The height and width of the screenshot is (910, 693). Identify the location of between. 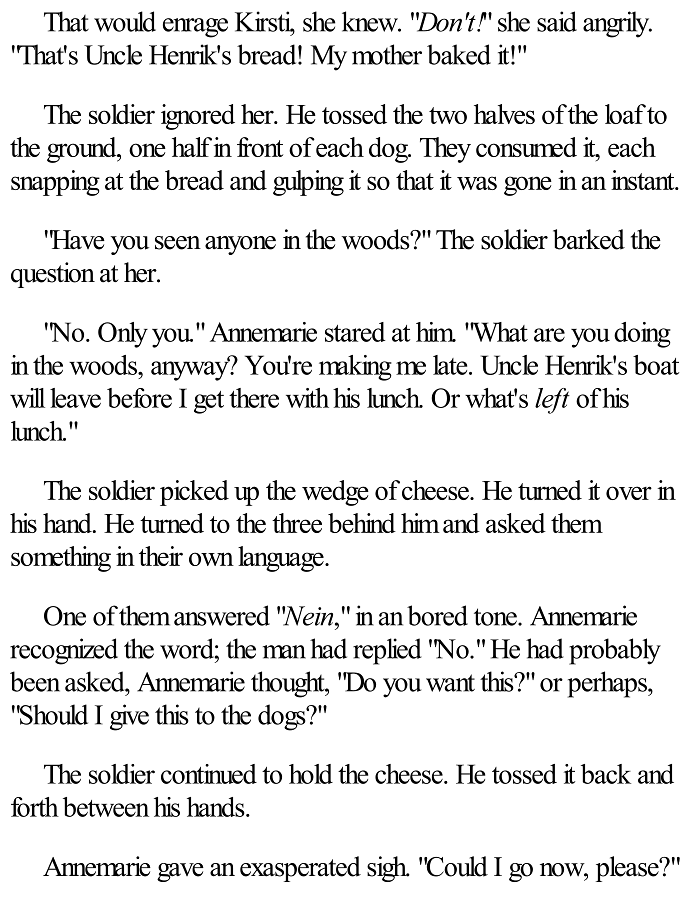
(106, 807).
